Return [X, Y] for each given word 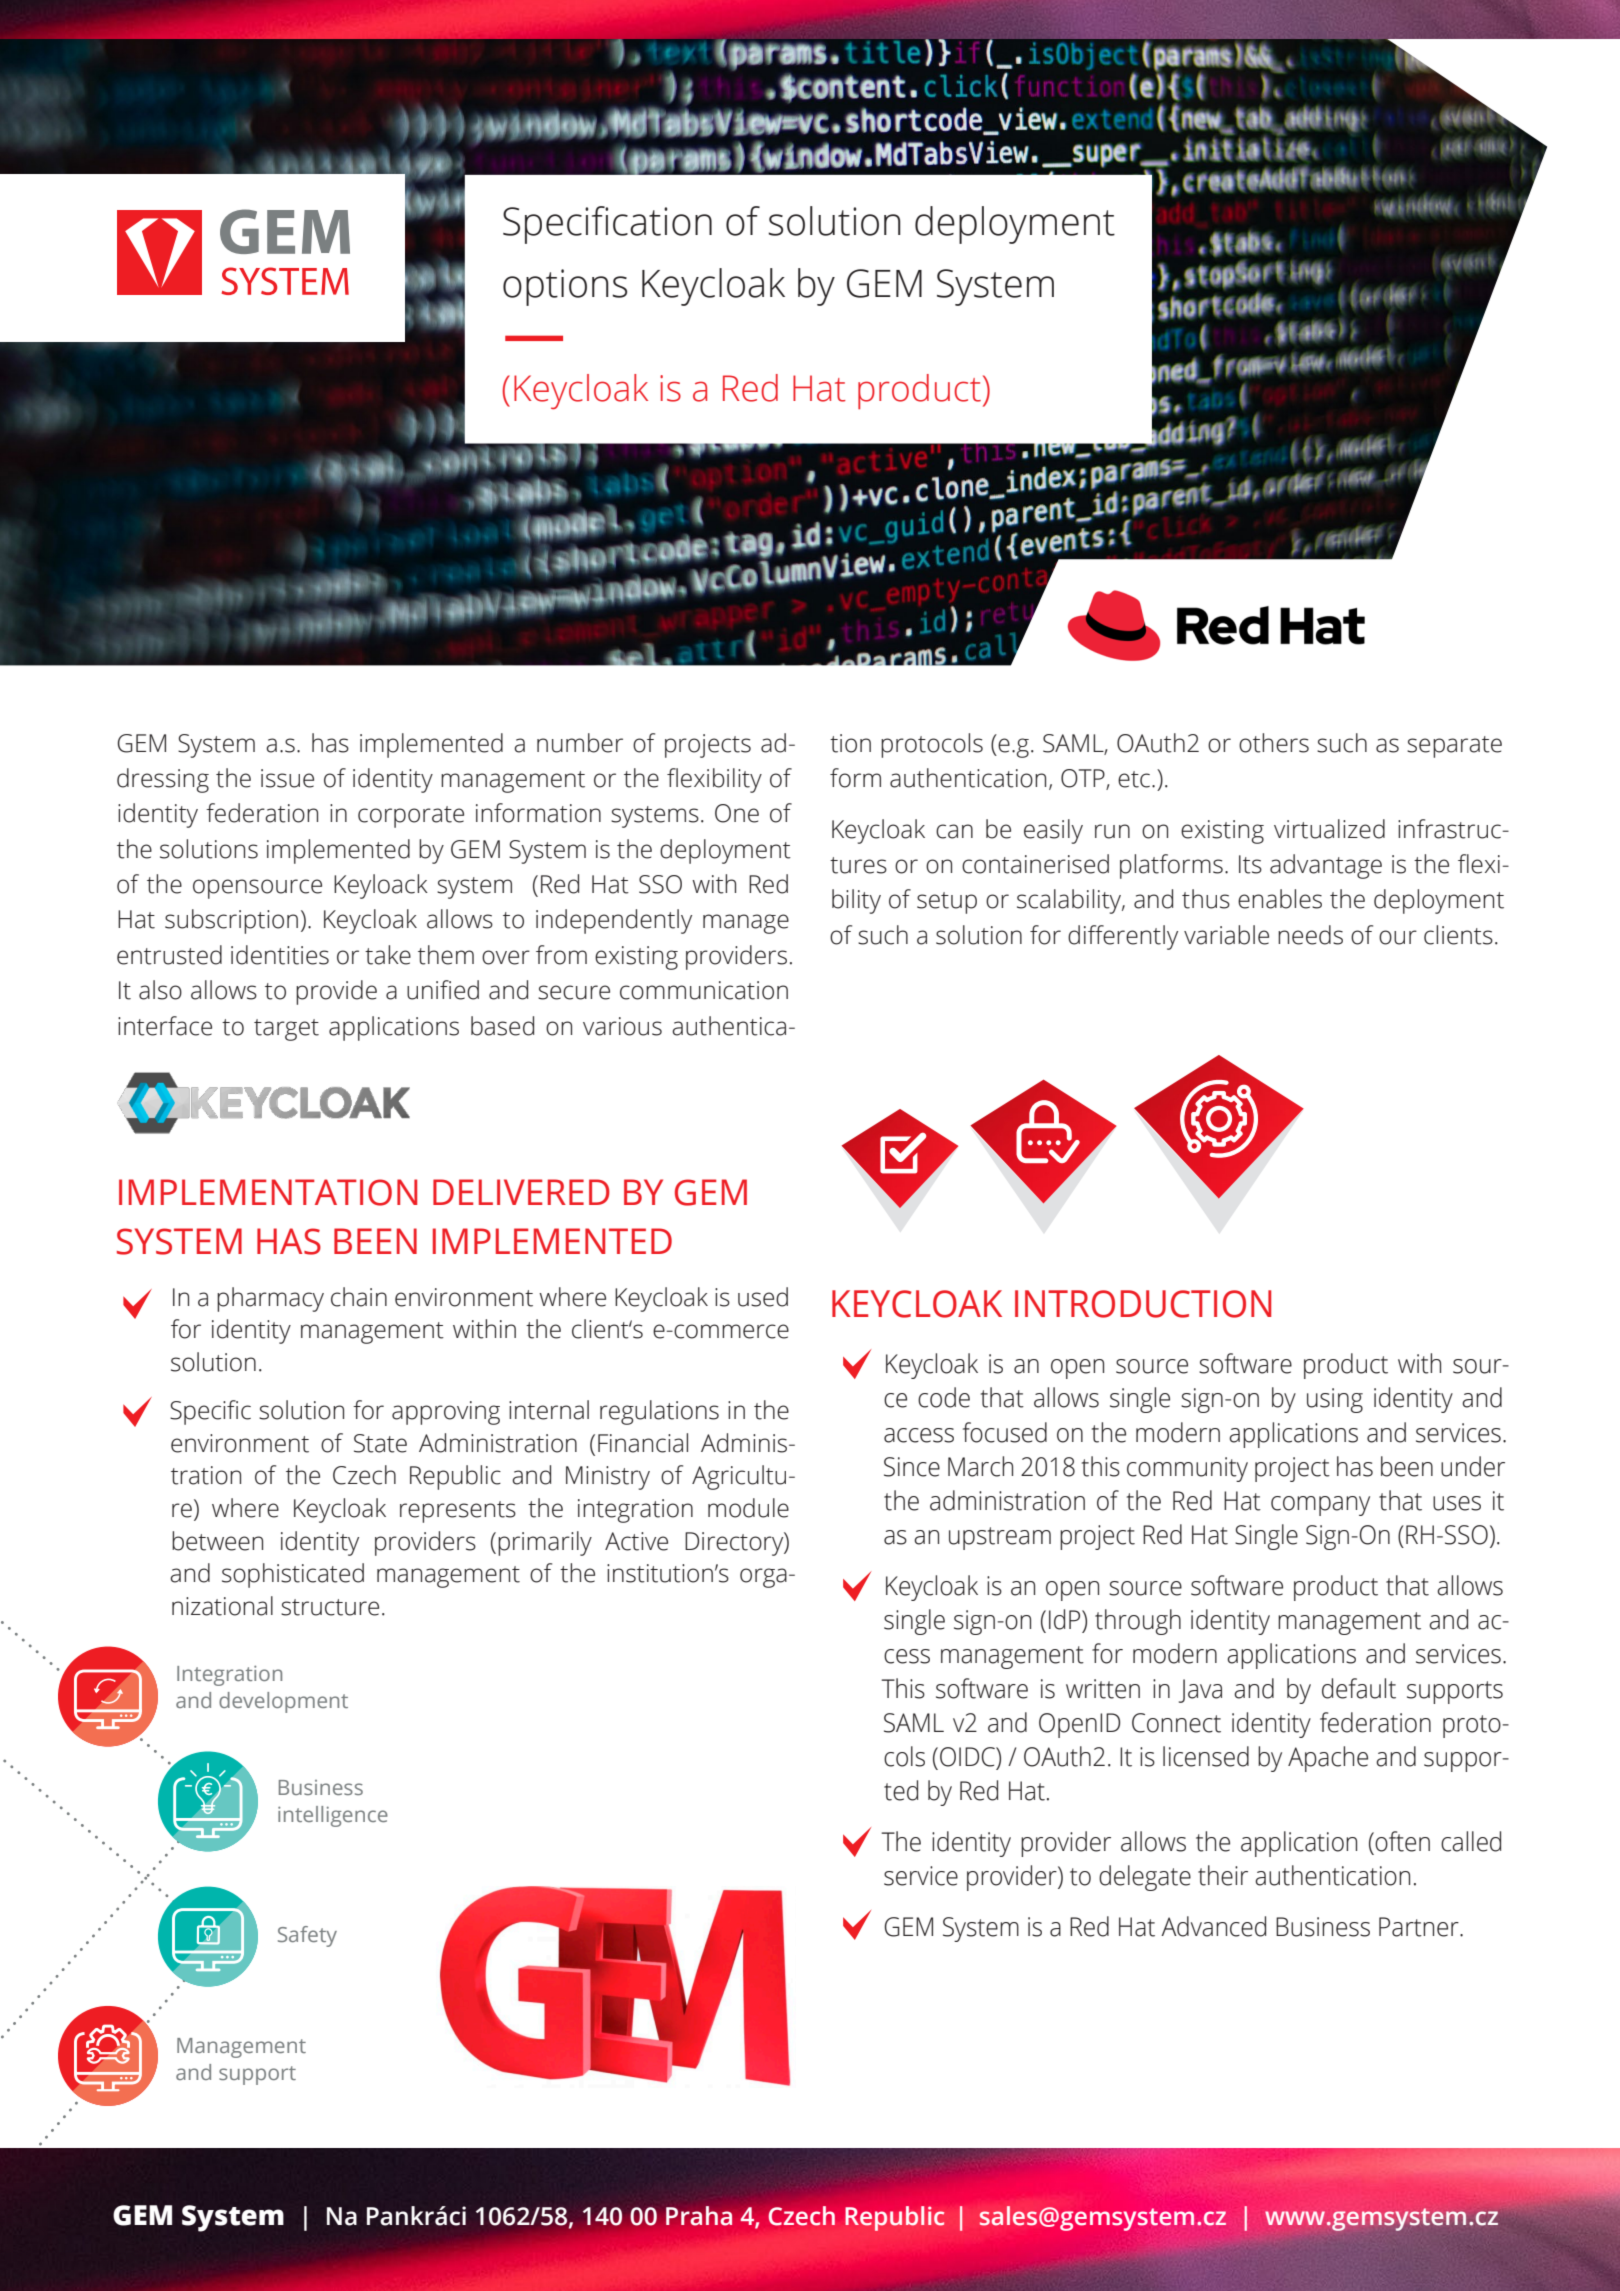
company [1320, 1506]
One [737, 813]
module [748, 1508]
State [380, 1443]
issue [287, 778]
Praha [699, 2216]
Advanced [1213, 1926]
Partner [1420, 1927]
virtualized [1329, 829]
